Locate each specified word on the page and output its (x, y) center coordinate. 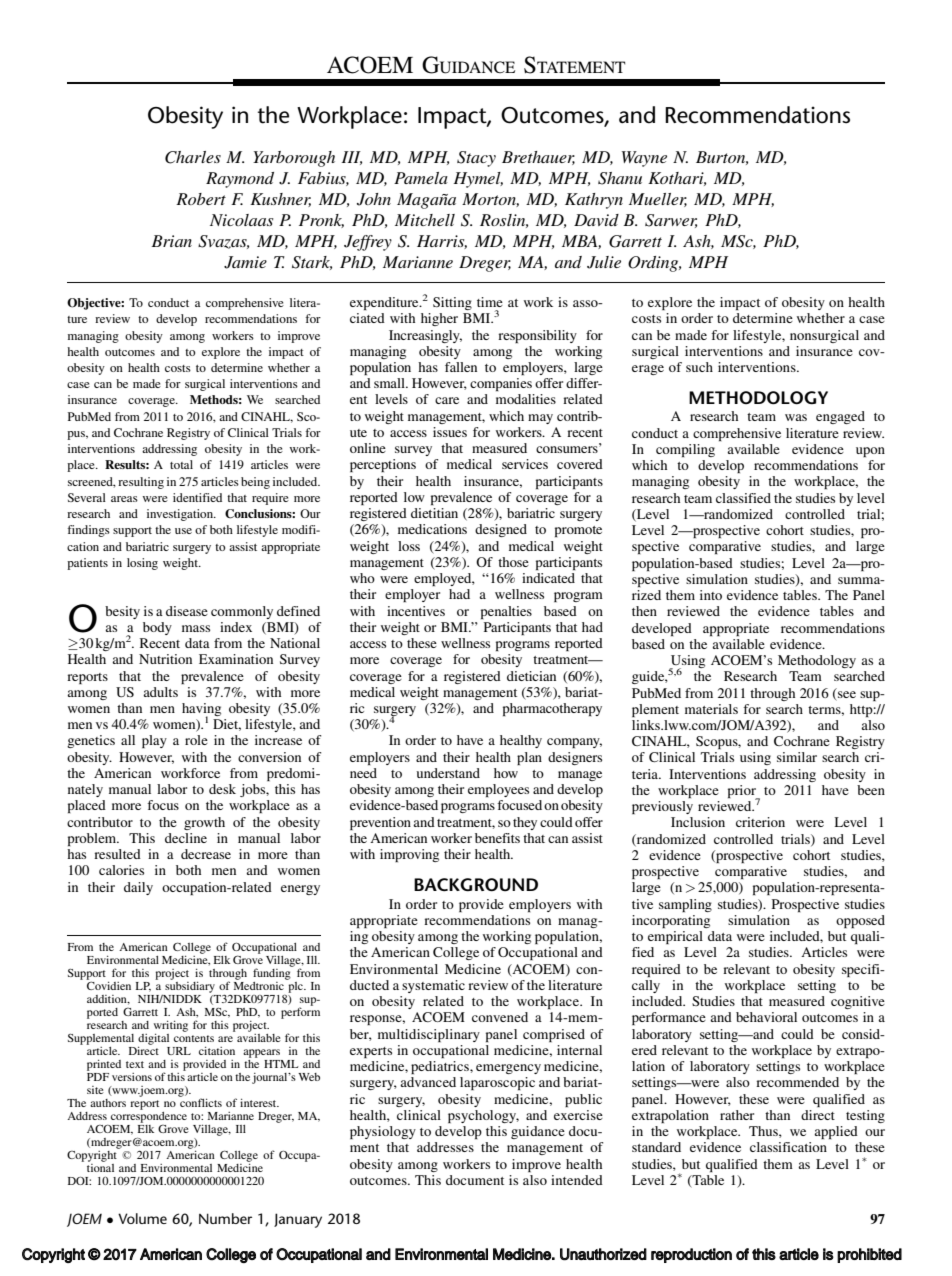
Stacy (476, 159)
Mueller (658, 200)
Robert (201, 199)
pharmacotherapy (552, 709)
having (201, 711)
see (846, 693)
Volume (142, 1218)
